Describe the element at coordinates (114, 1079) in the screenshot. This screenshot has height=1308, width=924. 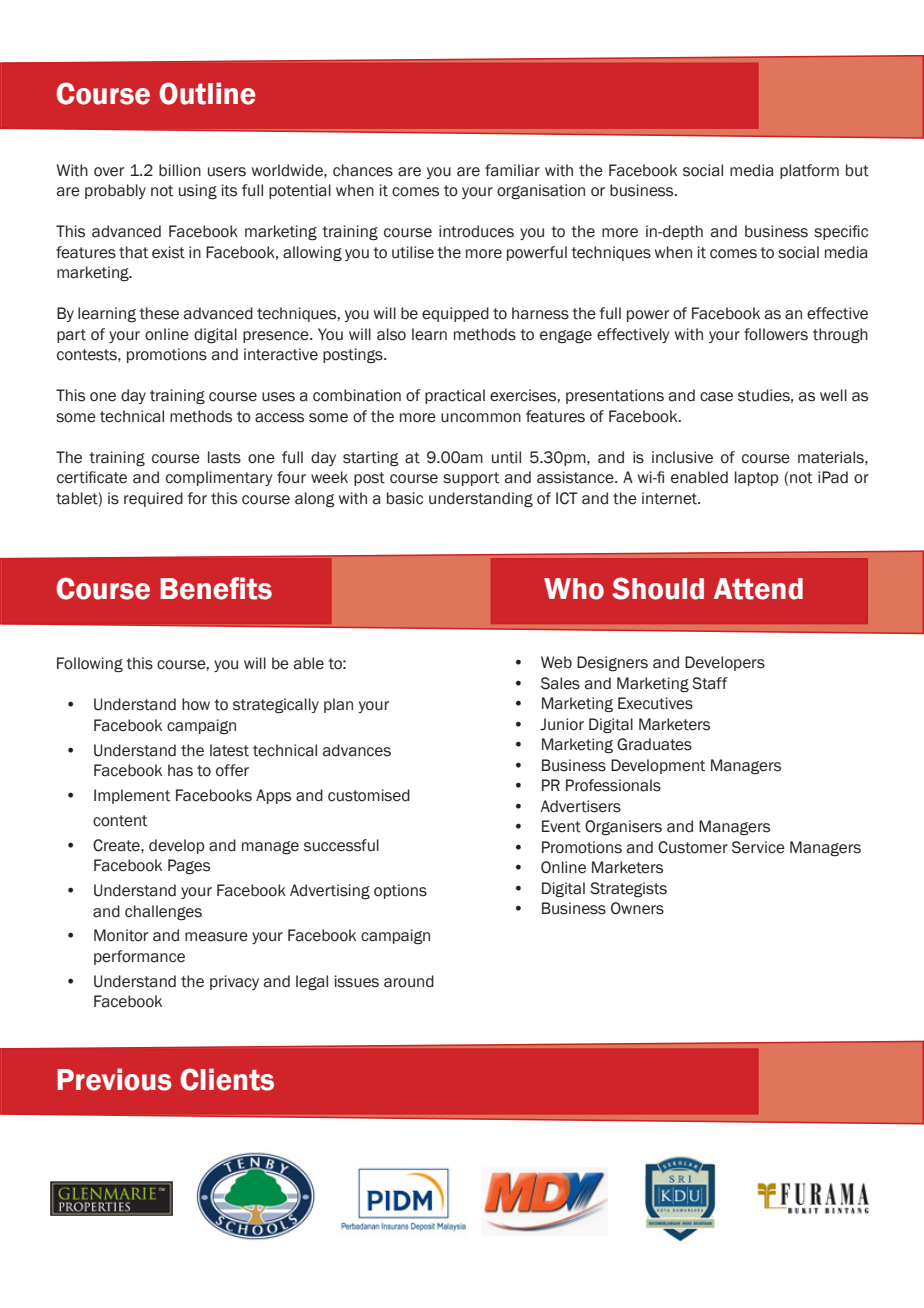
I see `Previous` at that location.
